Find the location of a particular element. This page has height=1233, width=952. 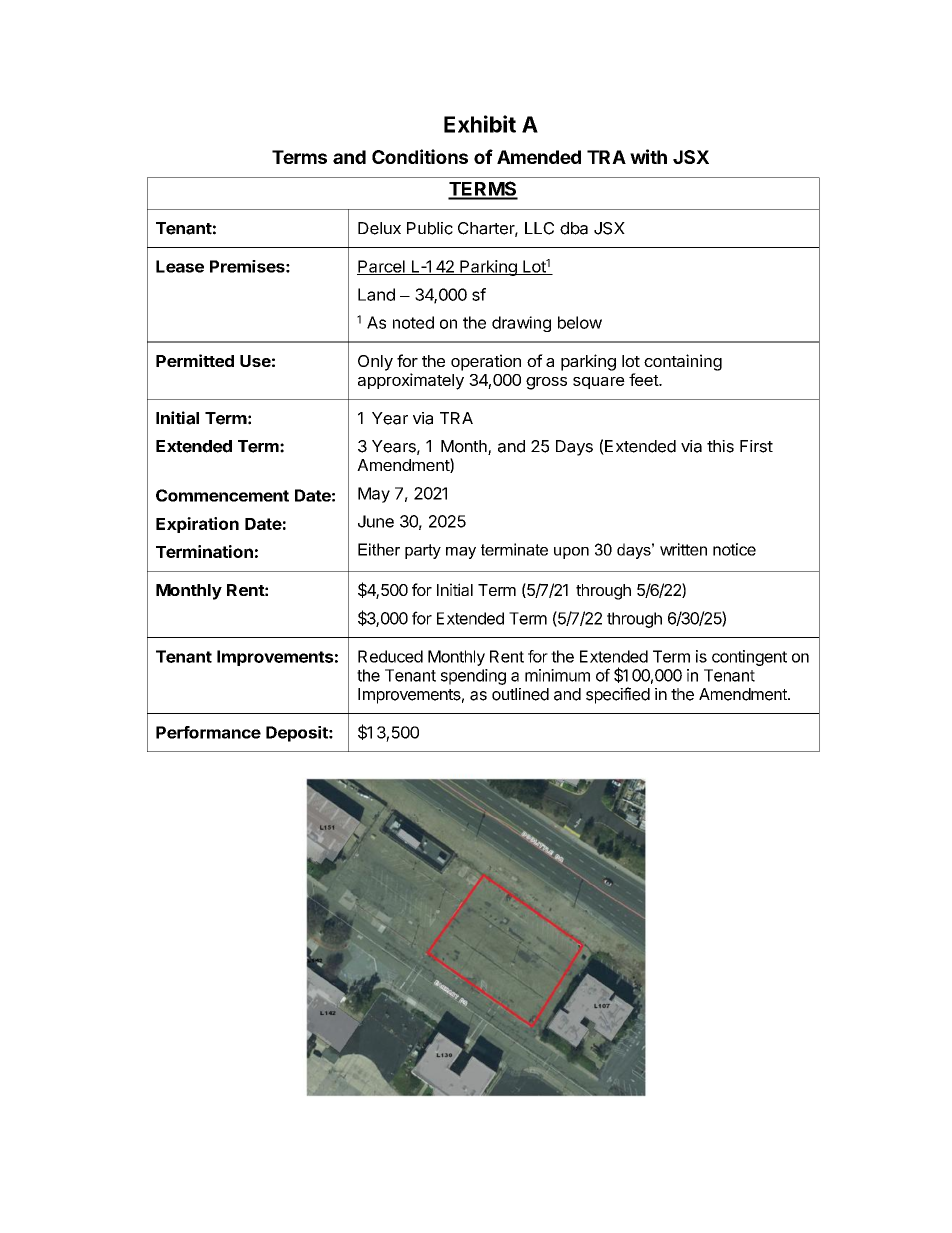

this is located at coordinates (720, 446).
